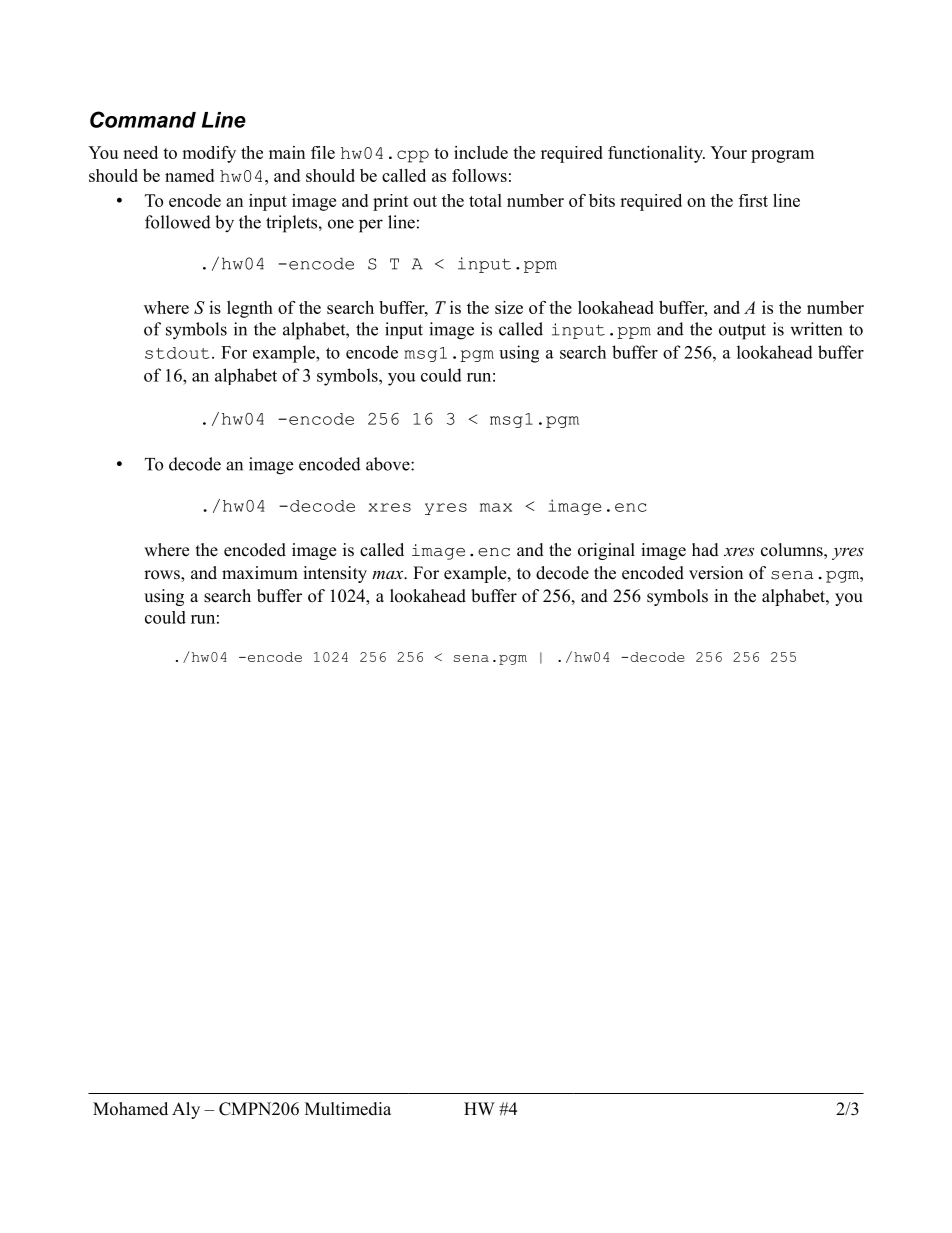 This document has width=952, height=1233. I want to click on rows, so click(163, 576).
